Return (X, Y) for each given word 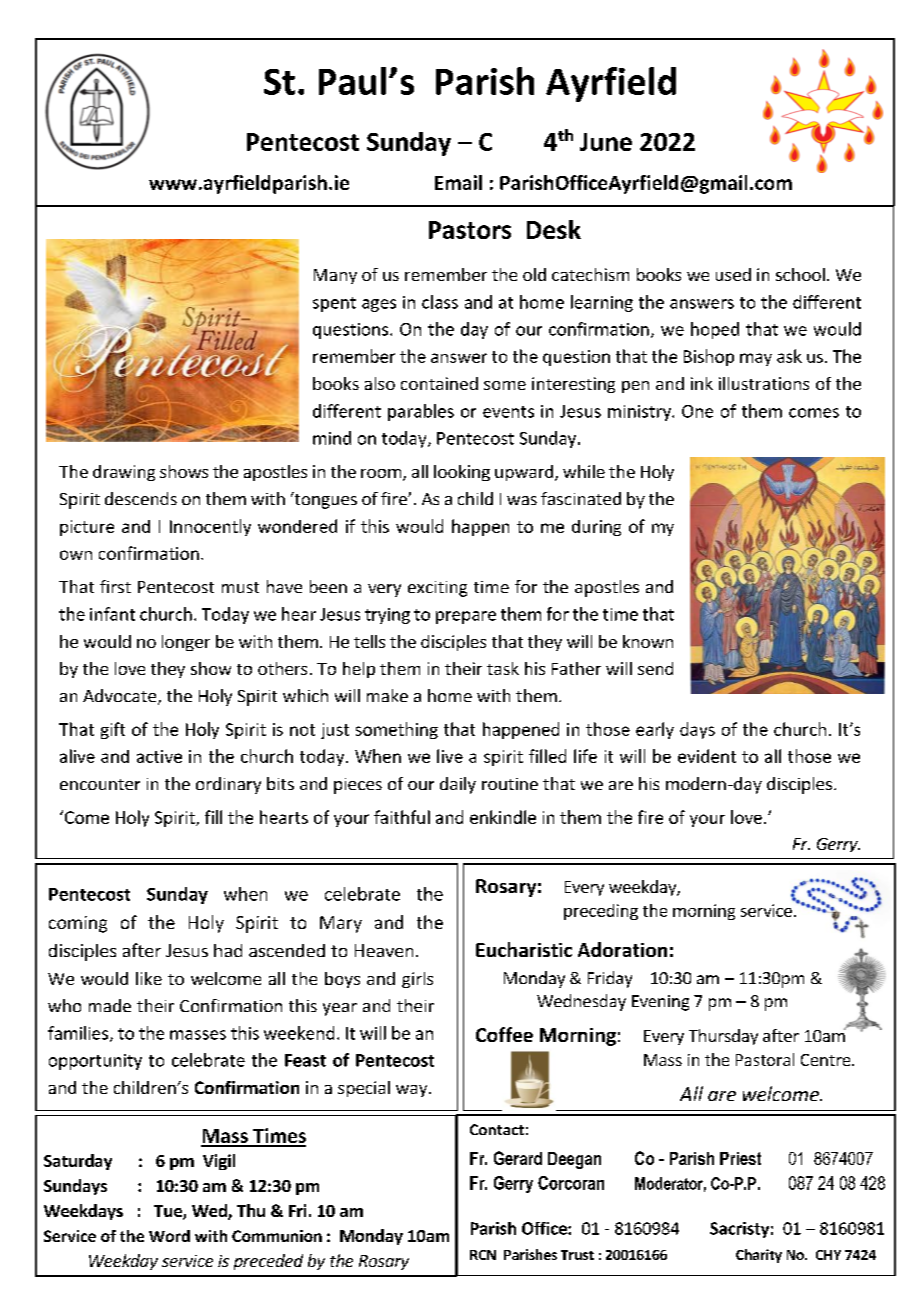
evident (707, 756)
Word (169, 1236)
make (387, 695)
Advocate (121, 697)
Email (458, 182)
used (733, 274)
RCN (483, 1255)
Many (335, 276)
